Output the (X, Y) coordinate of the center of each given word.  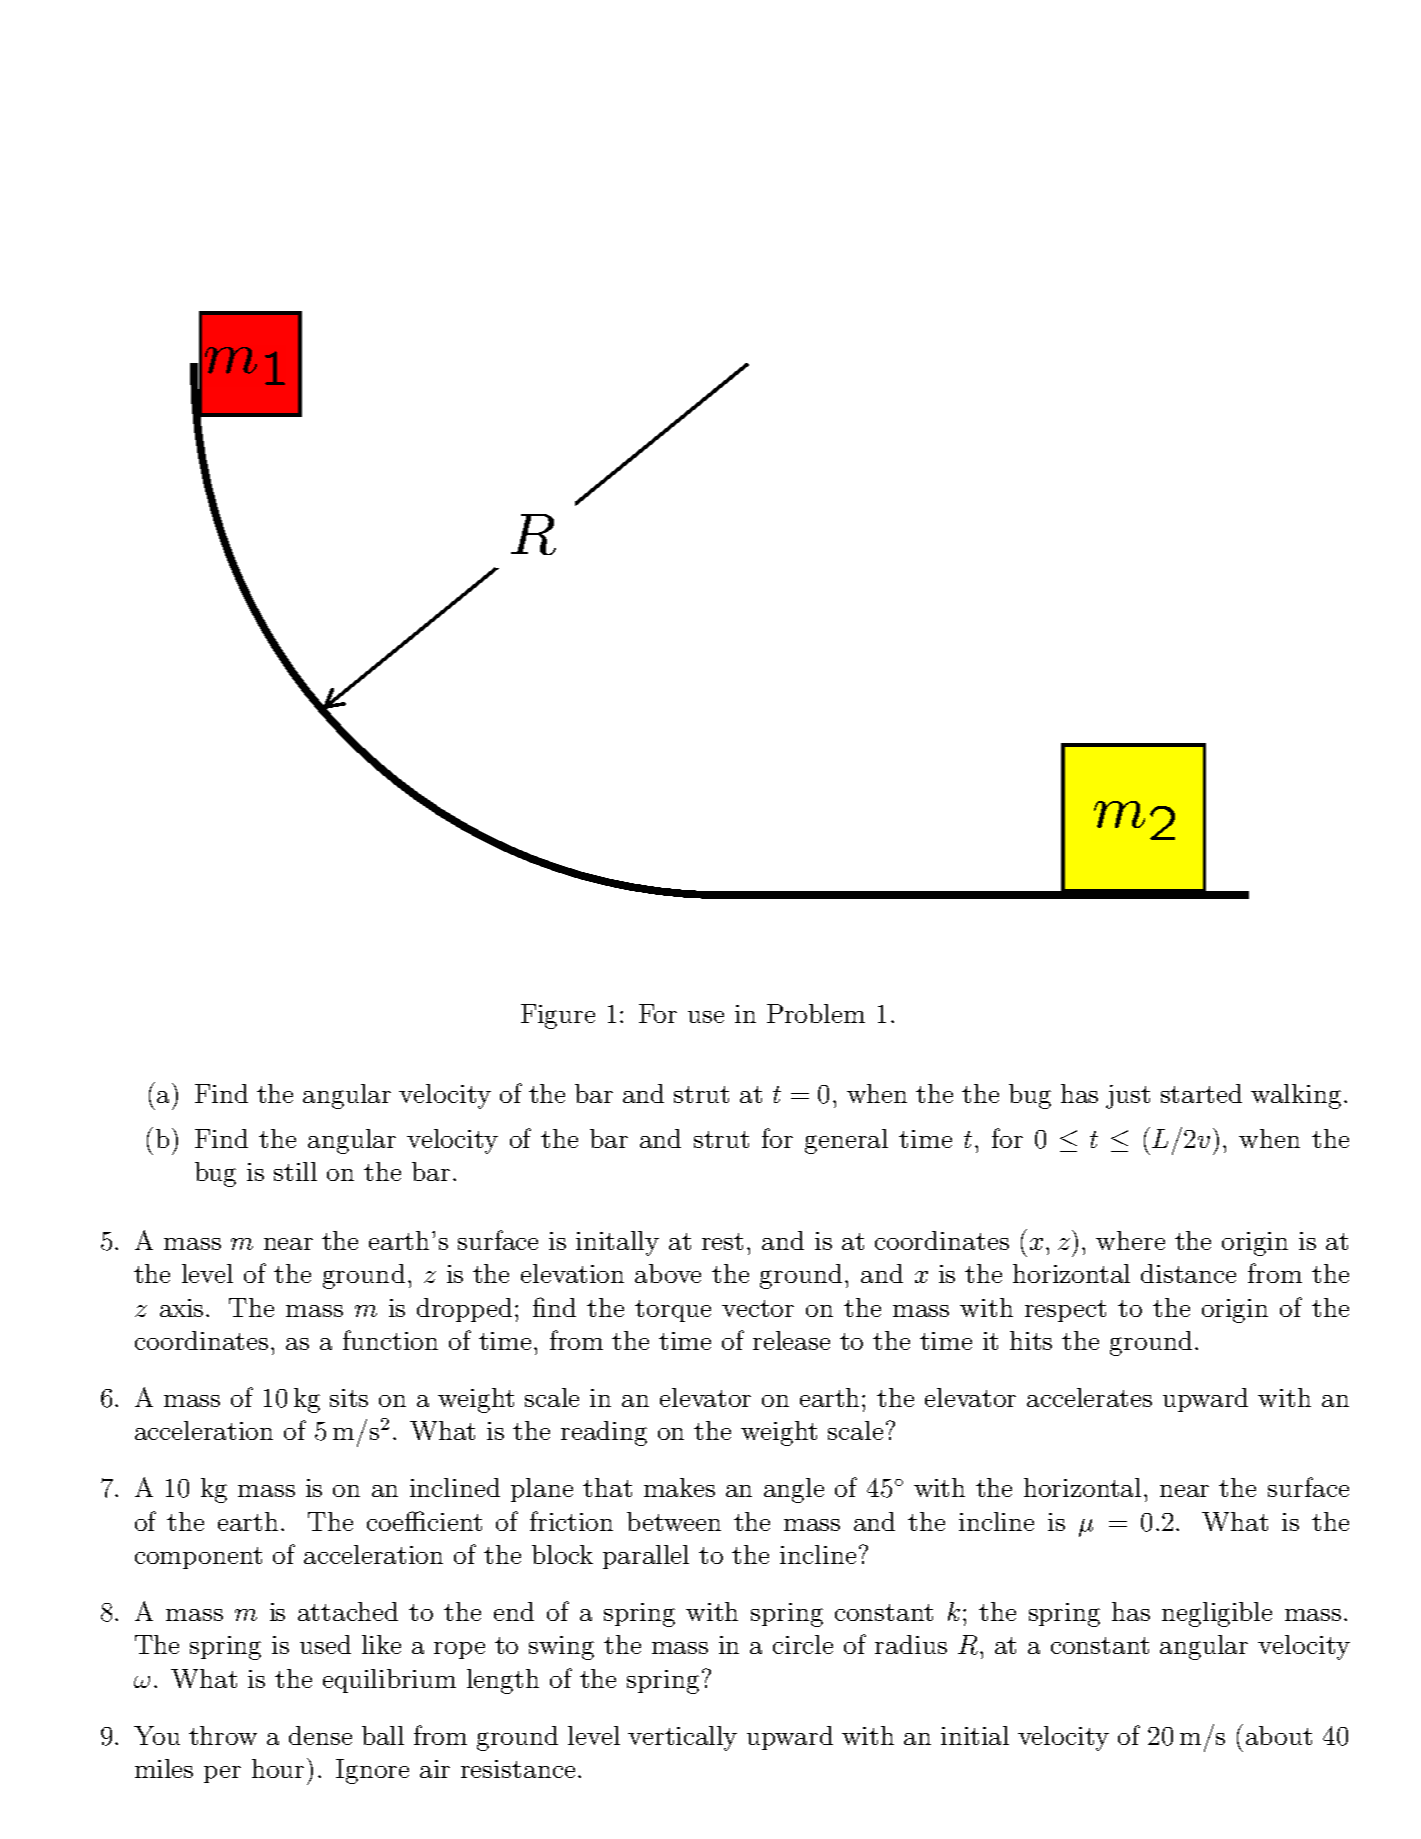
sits (349, 1398)
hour (280, 1768)
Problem (816, 1013)
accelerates (1089, 1397)
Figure (558, 1016)
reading (604, 1433)
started (1201, 1093)
